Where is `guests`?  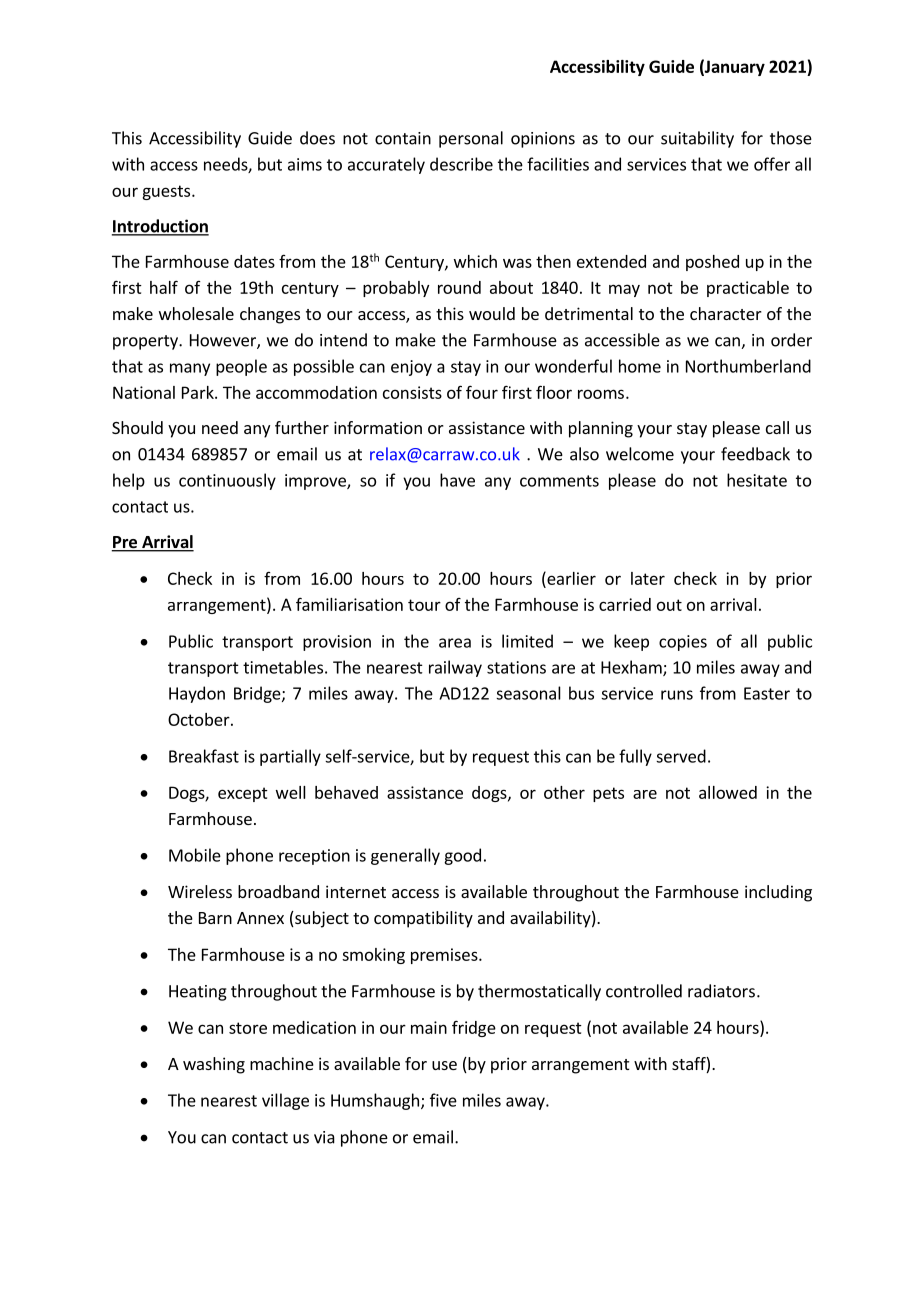 guests is located at coordinates (167, 192).
